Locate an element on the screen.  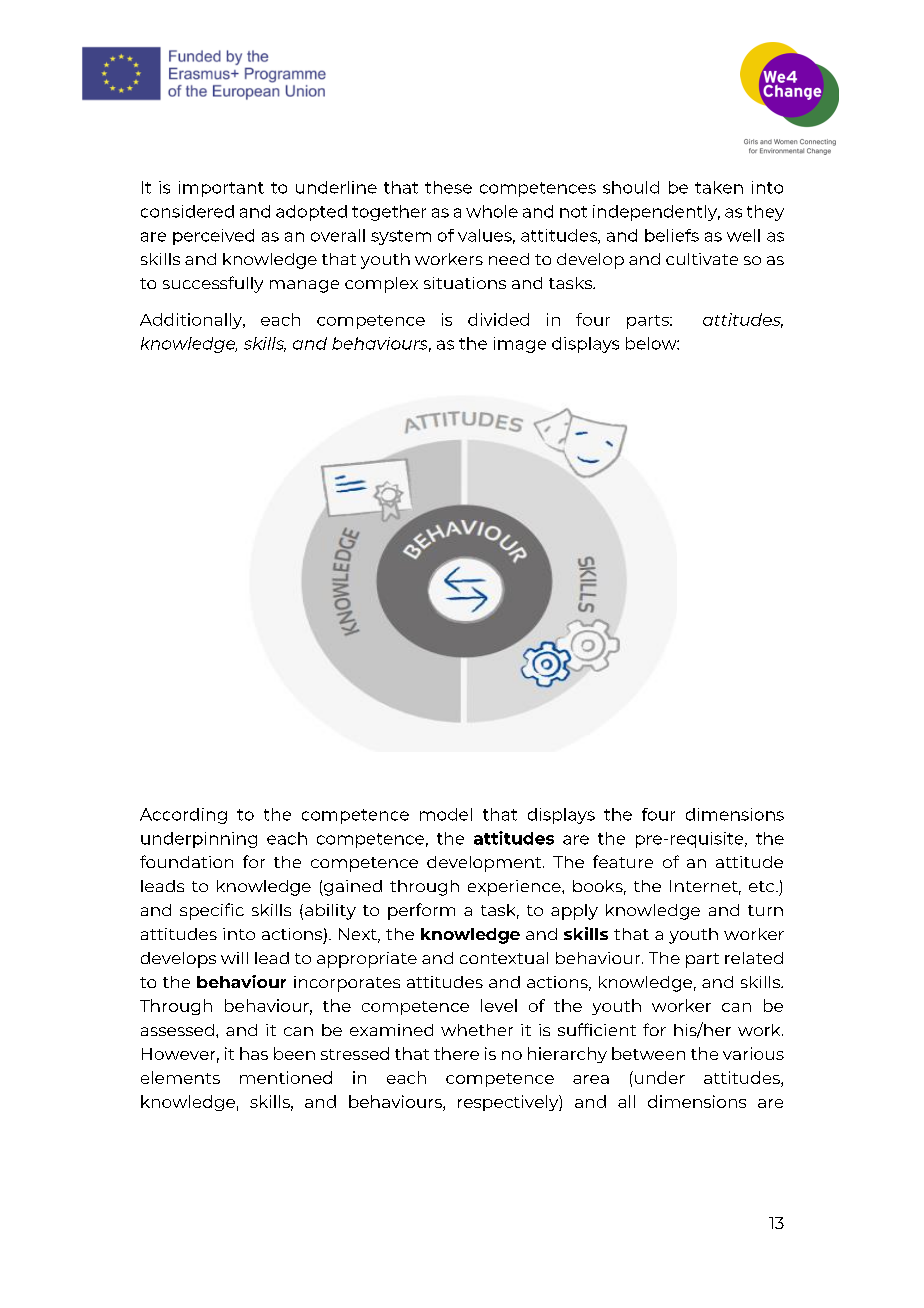
feature is located at coordinates (623, 861).
